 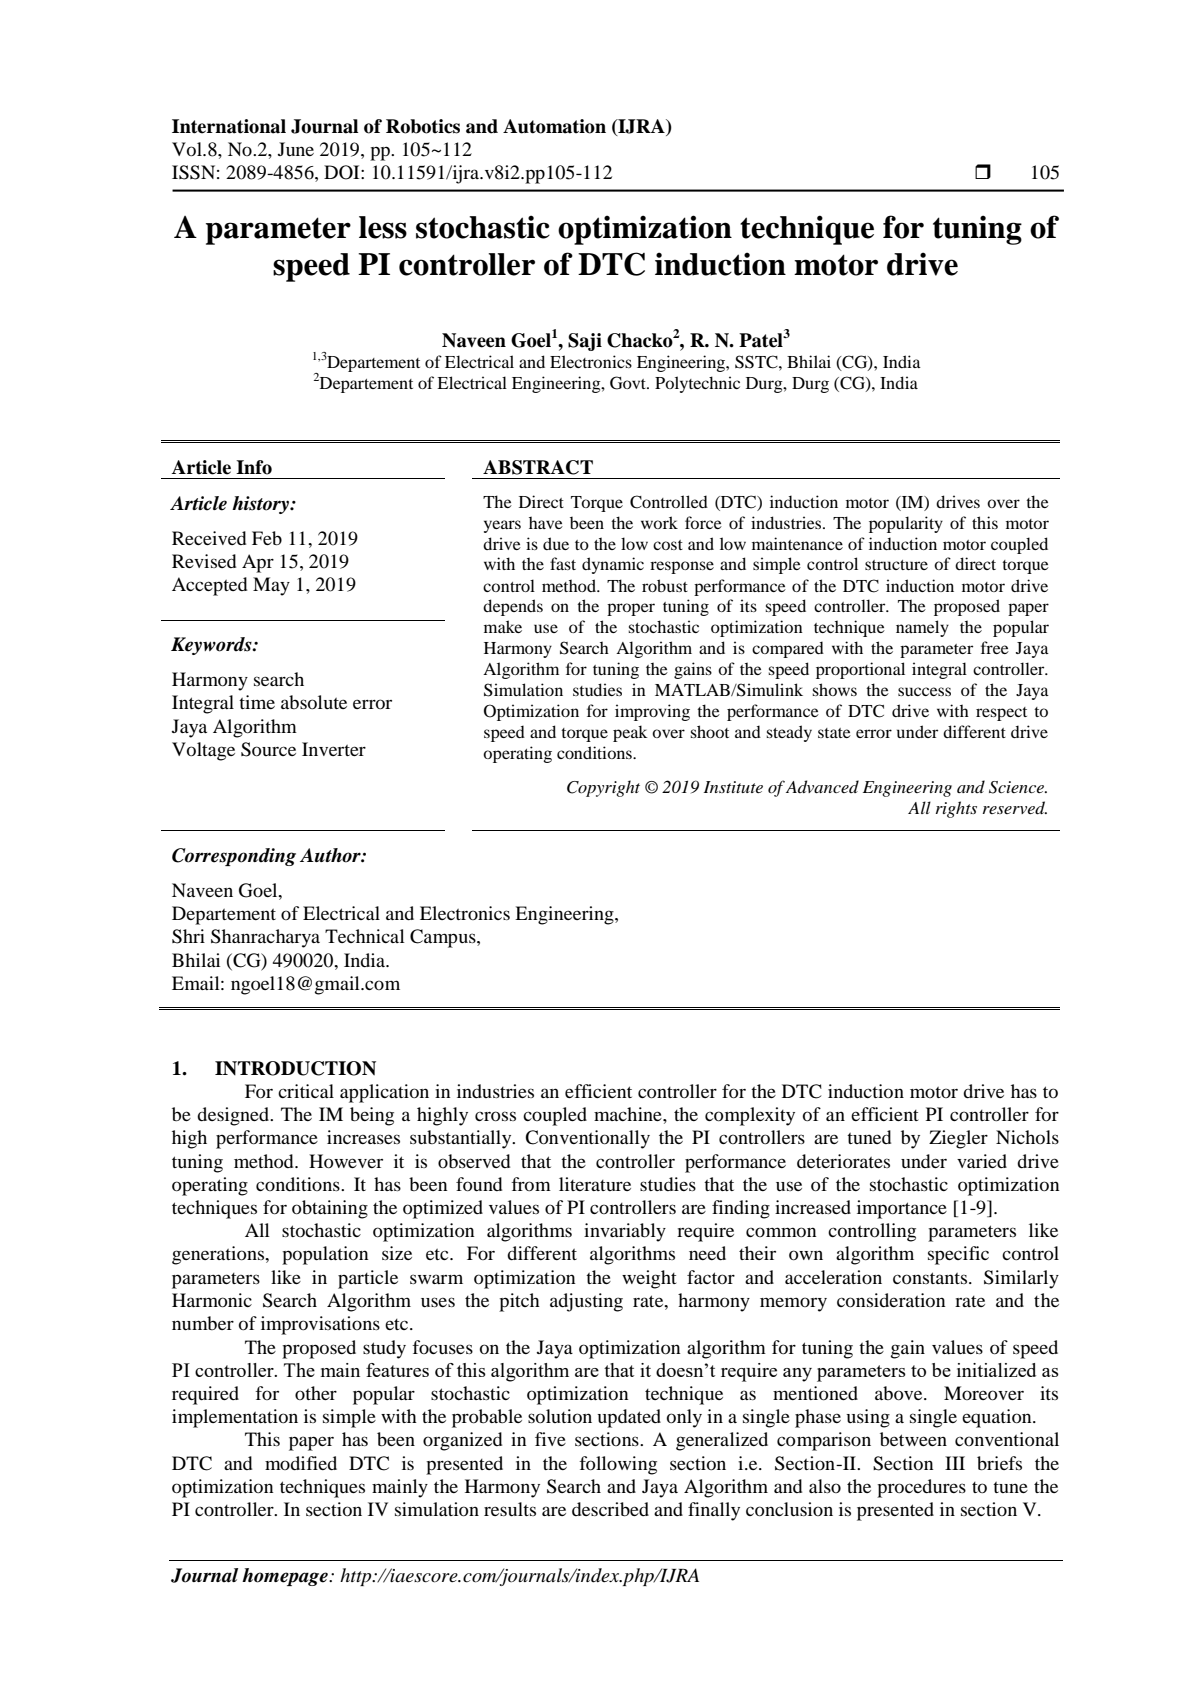 I want to click on machine, so click(x=629, y=1114).
